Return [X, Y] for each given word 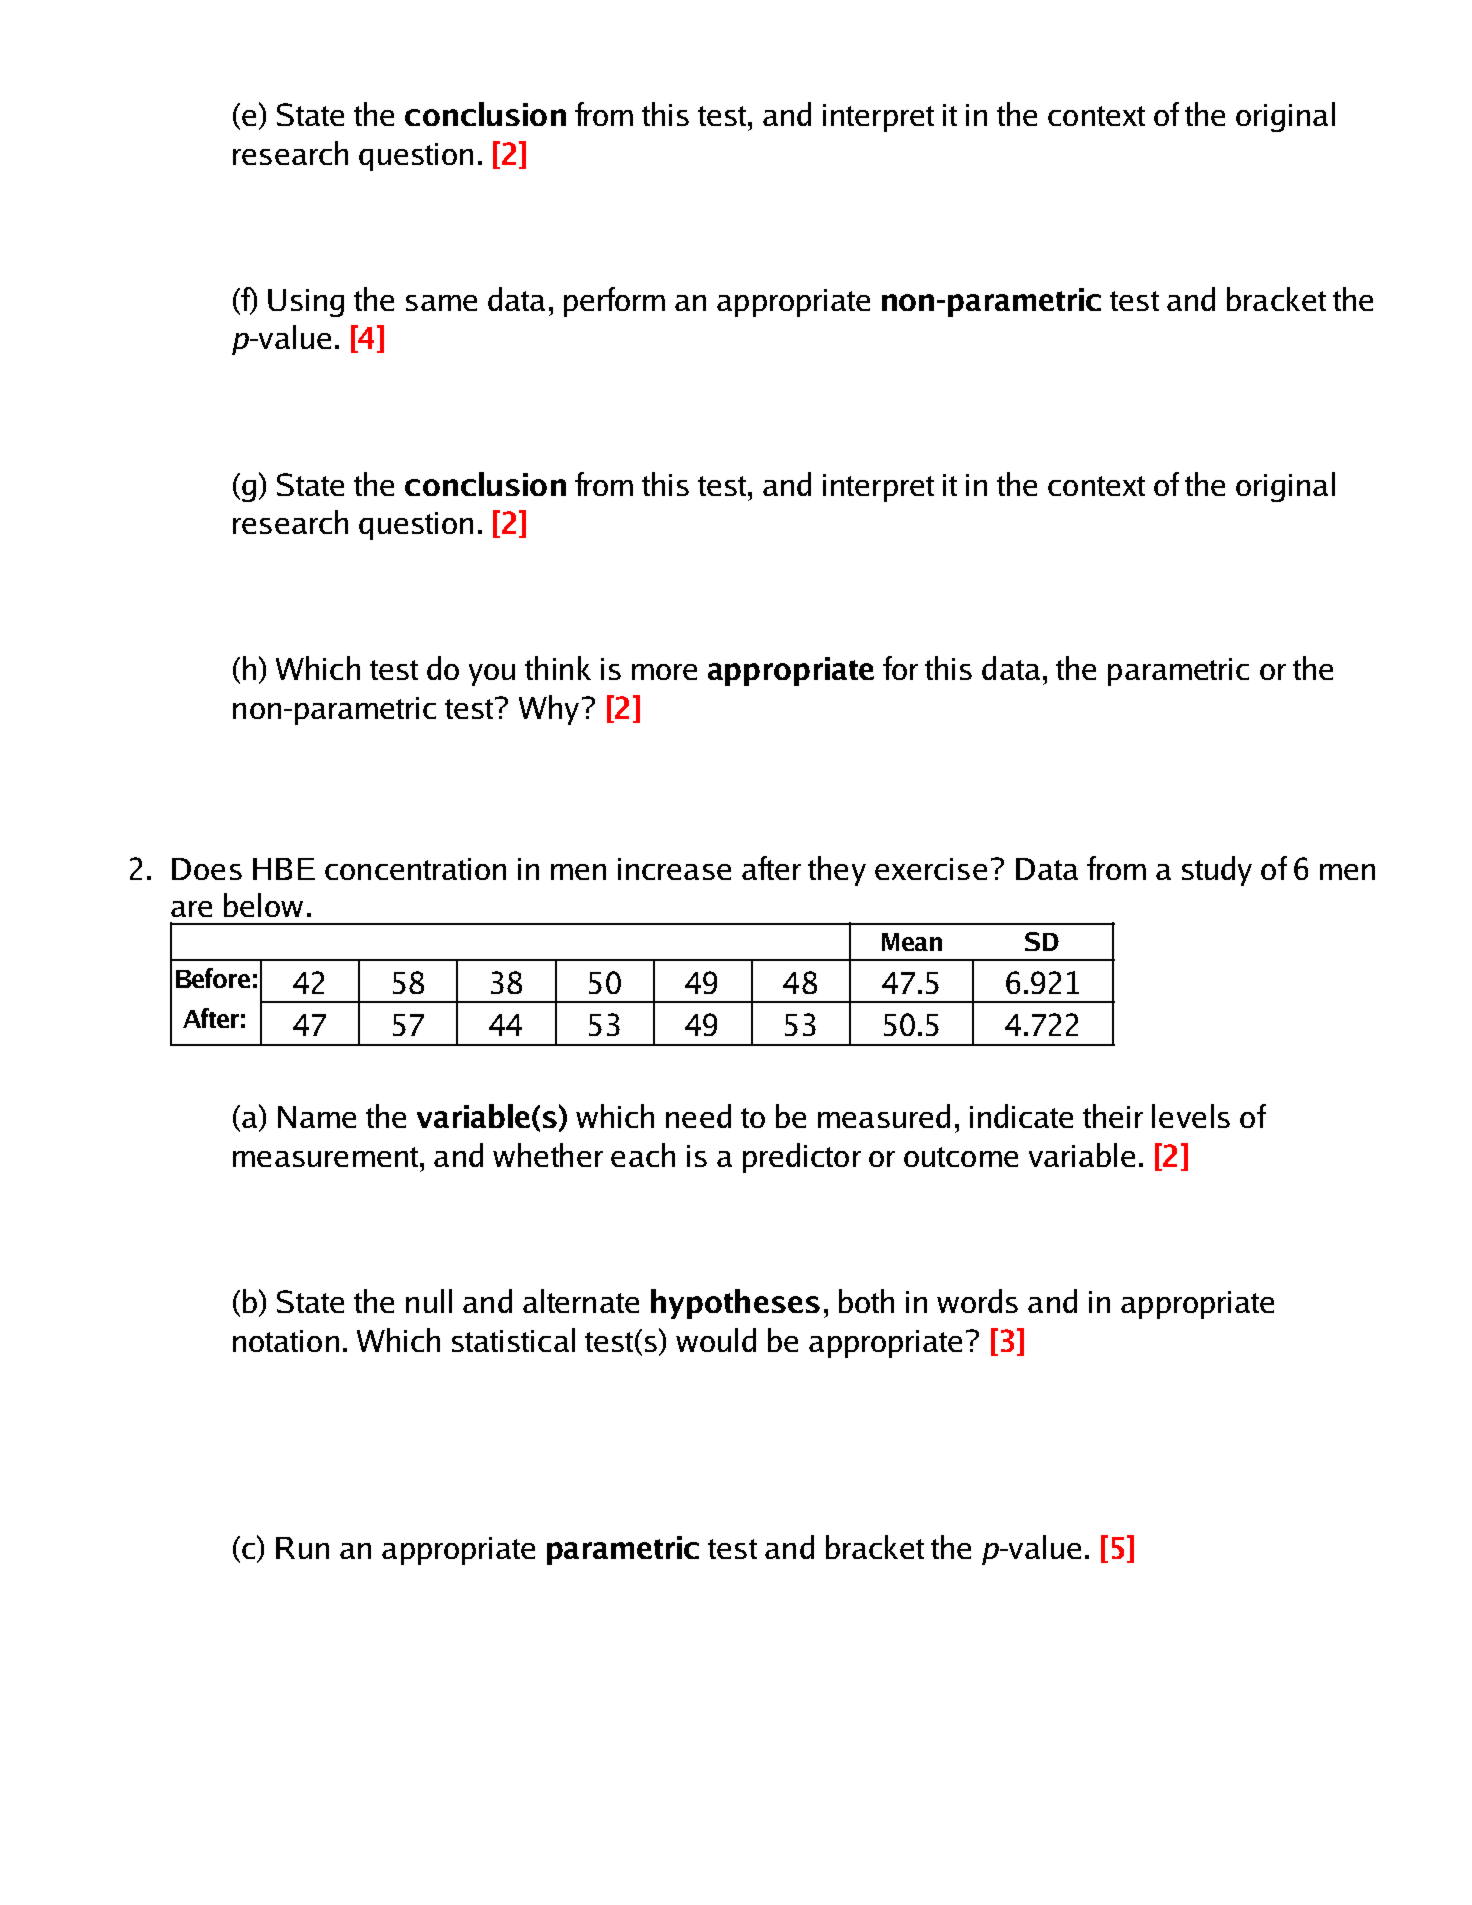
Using [306, 303]
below [263, 905]
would [716, 1340]
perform [614, 302]
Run [302, 1548]
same [441, 303]
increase [674, 869]
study [1217, 871]
